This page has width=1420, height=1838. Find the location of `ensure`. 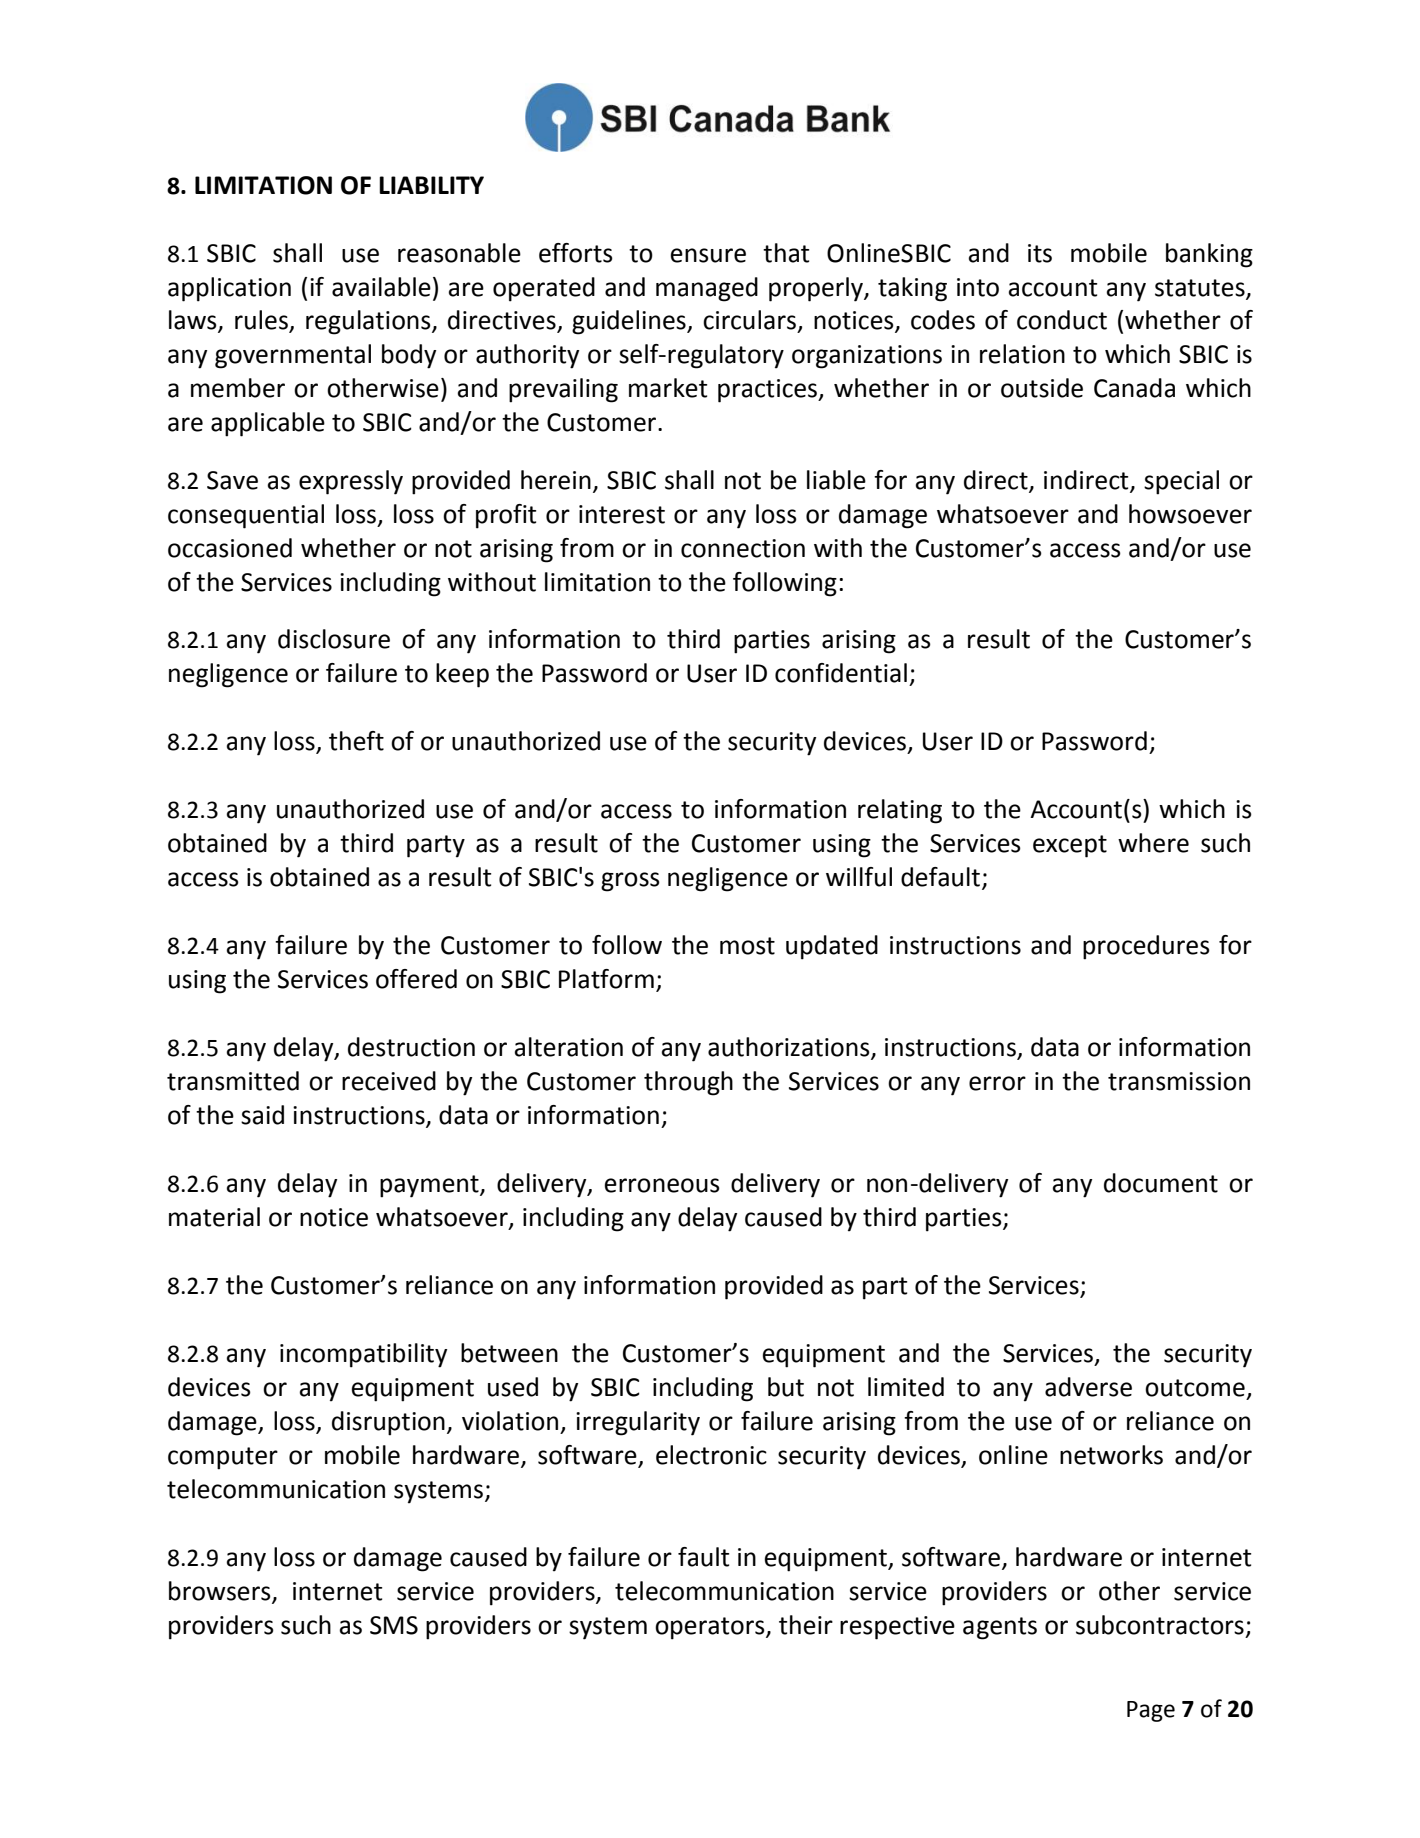

ensure is located at coordinates (708, 255).
